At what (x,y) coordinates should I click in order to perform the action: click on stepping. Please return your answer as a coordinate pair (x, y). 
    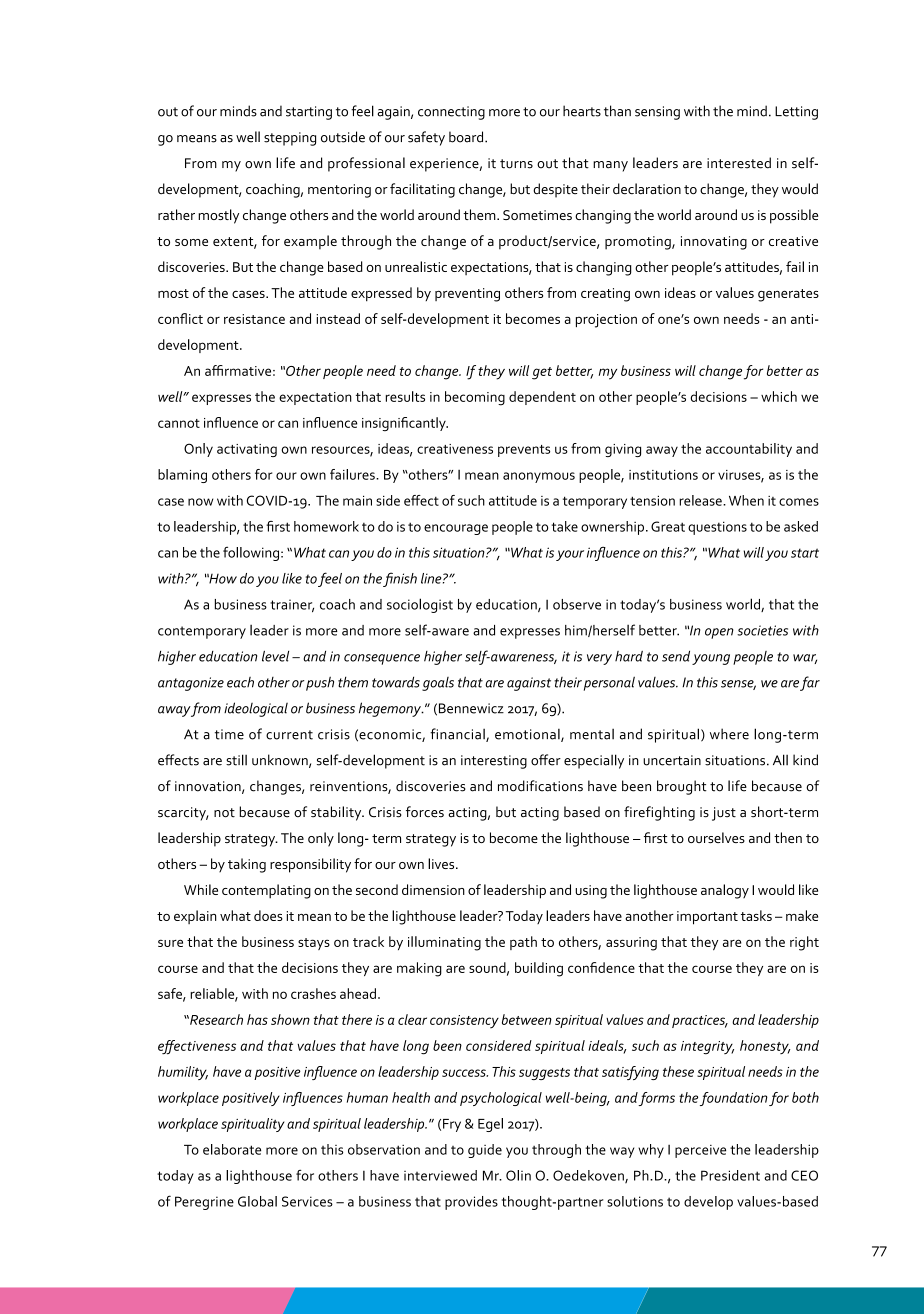
    Looking at the image, I should click on (290, 139).
